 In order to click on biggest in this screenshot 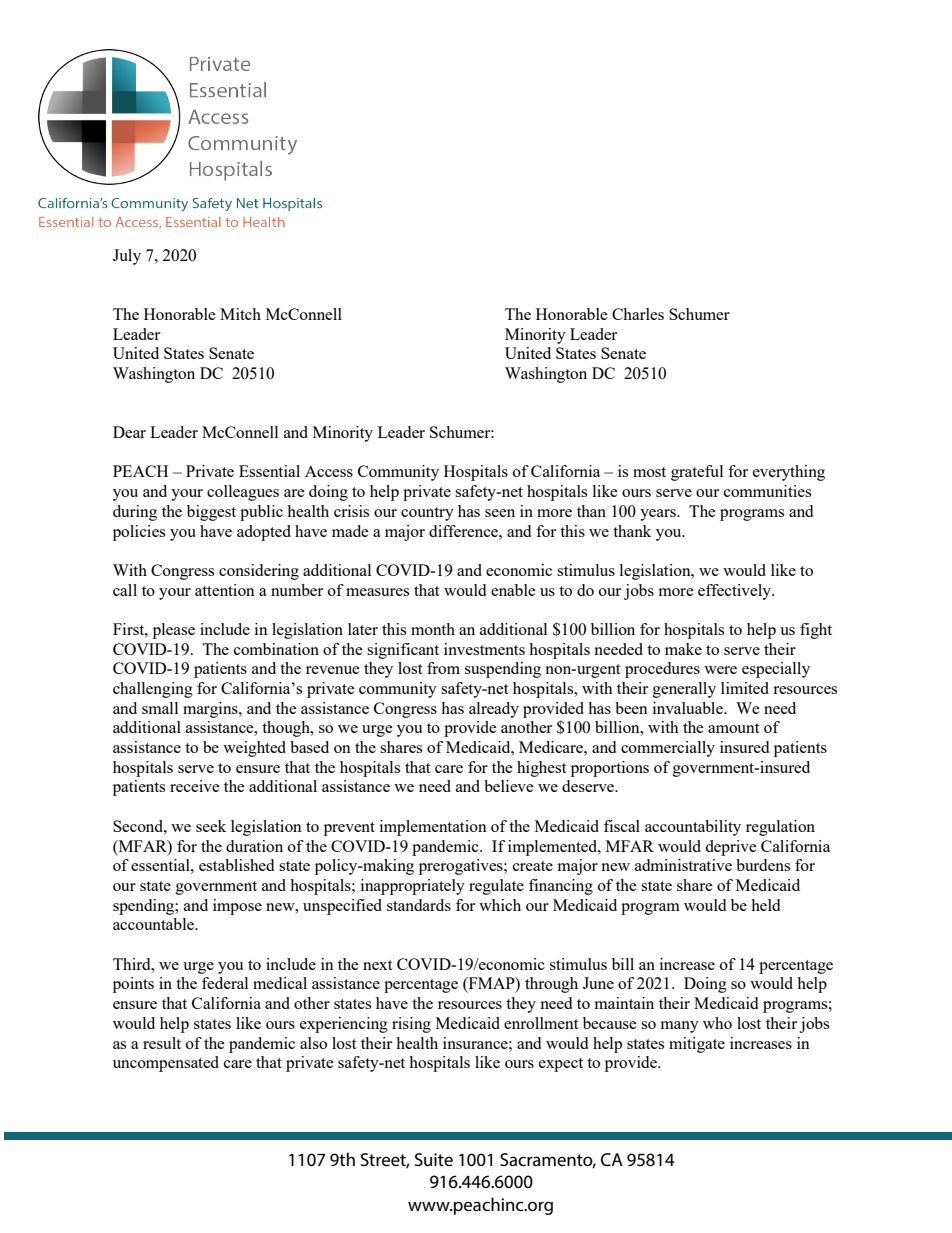, I will do `click(211, 513)`.
